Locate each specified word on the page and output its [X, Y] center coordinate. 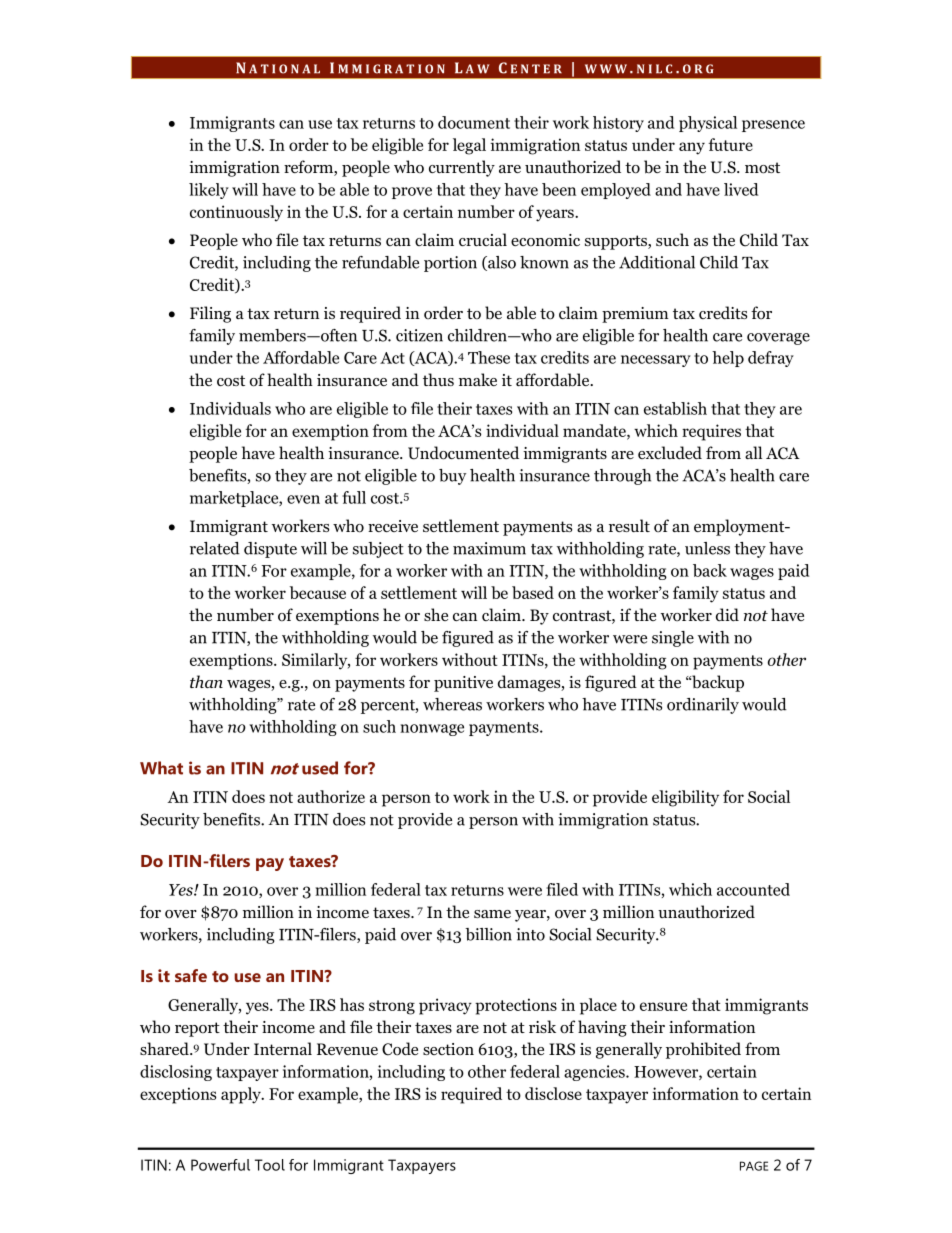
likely [209, 191]
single [673, 639]
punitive [463, 684]
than [206, 681]
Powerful [220, 1165]
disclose [553, 1093]
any [692, 148]
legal [469, 146]
